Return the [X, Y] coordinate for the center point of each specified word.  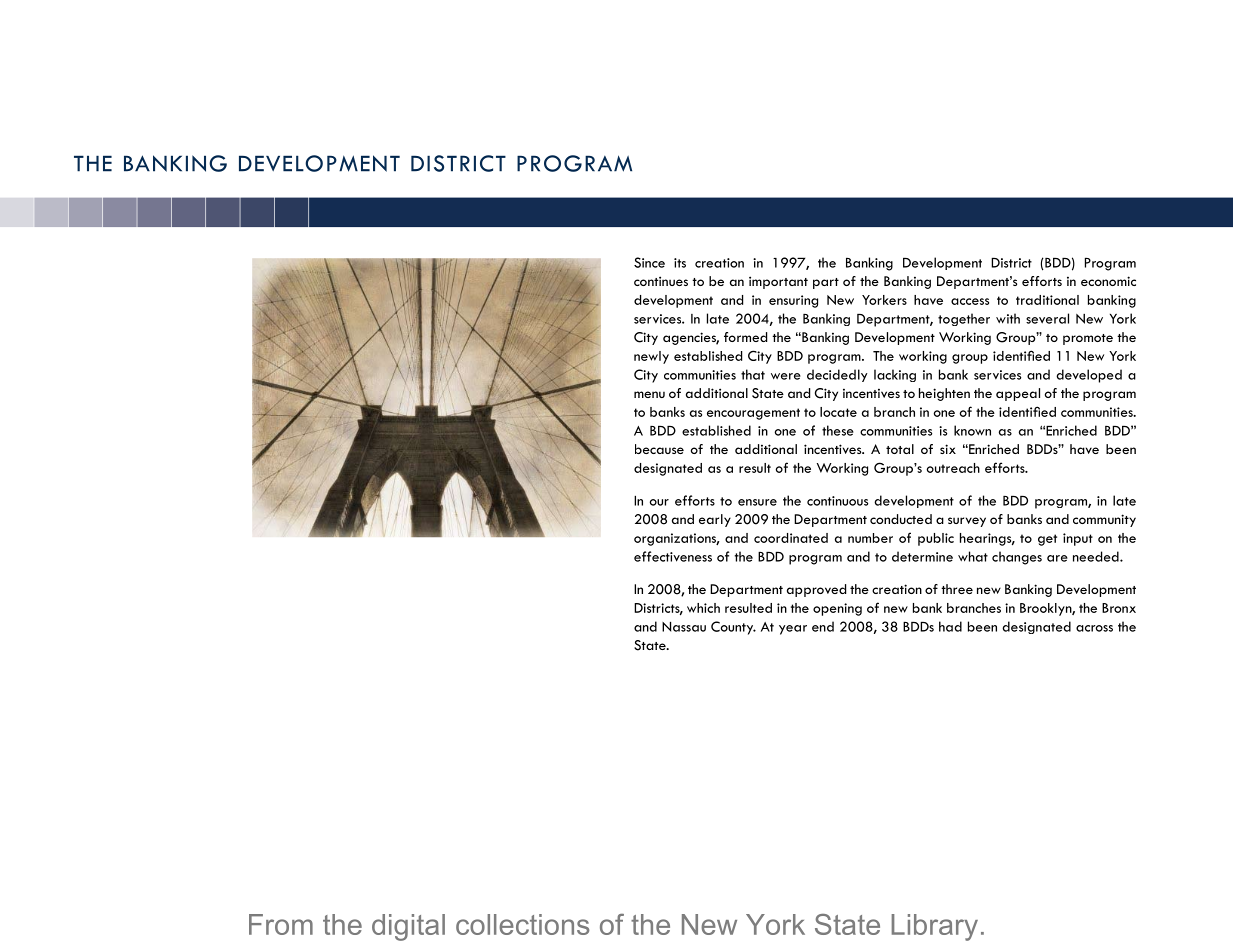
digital [408, 927]
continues [661, 281]
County [733, 628]
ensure [757, 502]
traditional [1047, 300]
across [1094, 628]
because [659, 449]
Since [649, 262]
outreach [953, 468]
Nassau [684, 627]
